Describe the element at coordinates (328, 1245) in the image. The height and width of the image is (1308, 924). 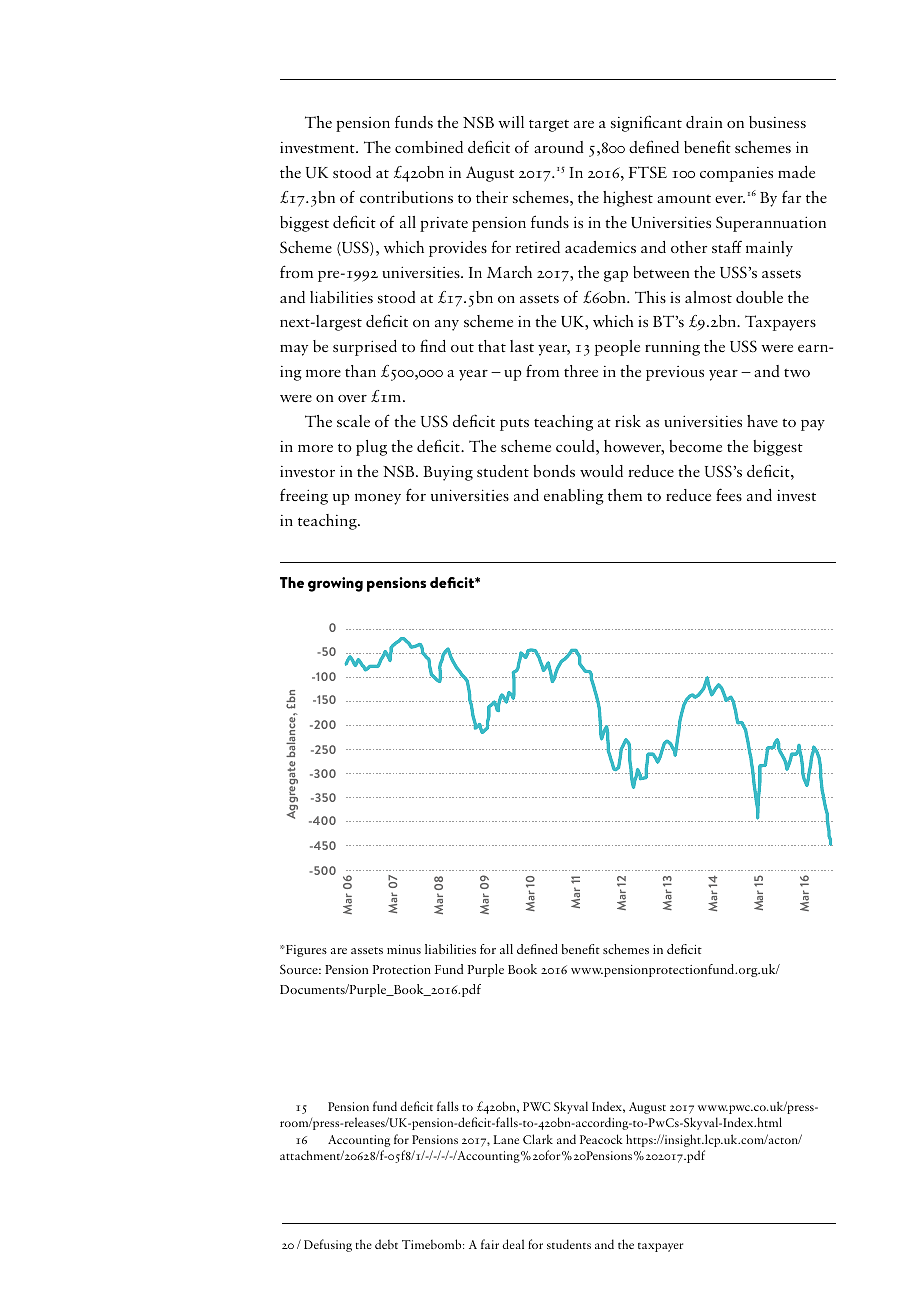
I see `Defusing` at that location.
